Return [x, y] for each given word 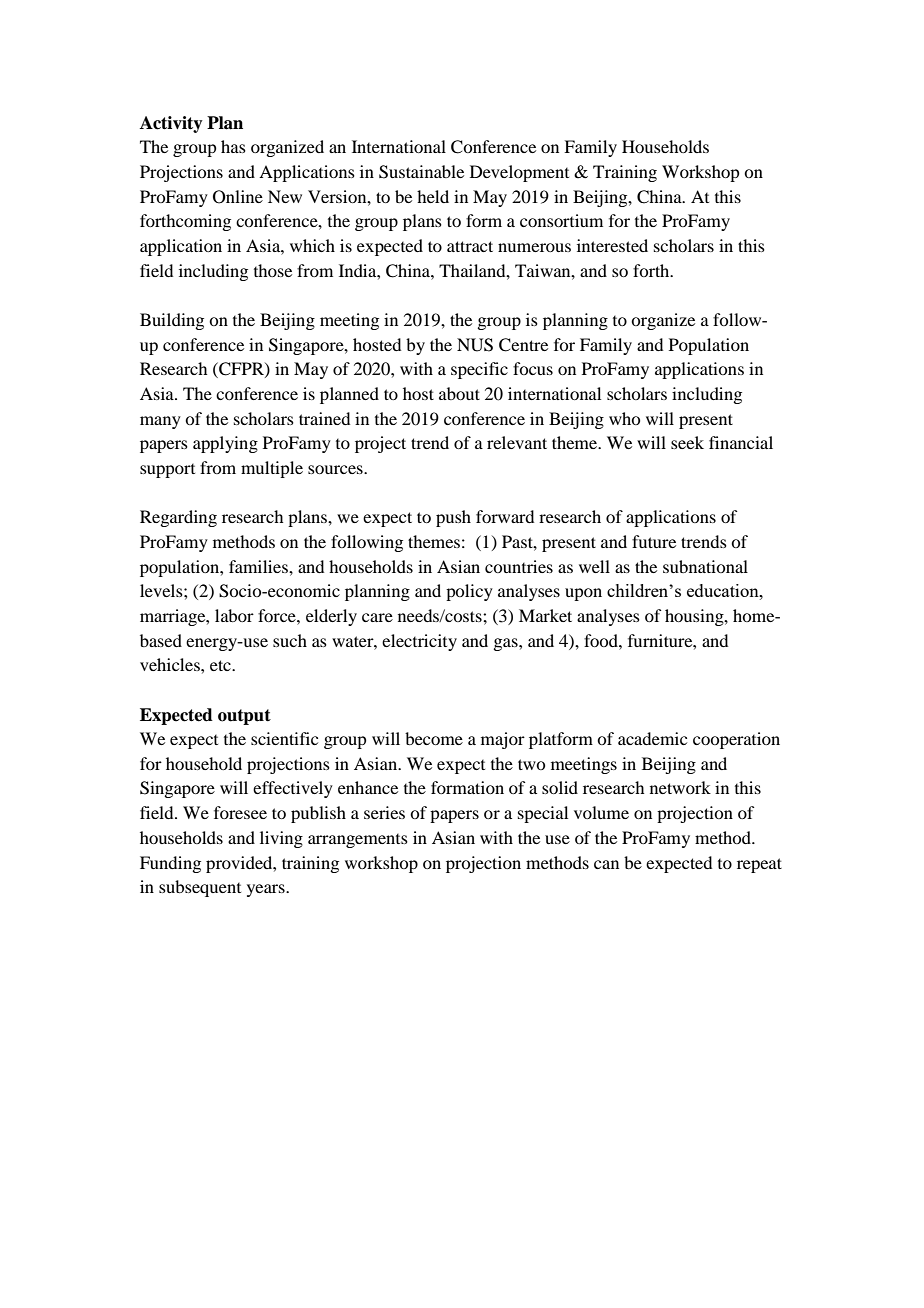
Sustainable [421, 172]
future [654, 541]
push [453, 518]
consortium [561, 220]
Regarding [178, 518]
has [233, 146]
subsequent [200, 888]
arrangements [358, 841]
